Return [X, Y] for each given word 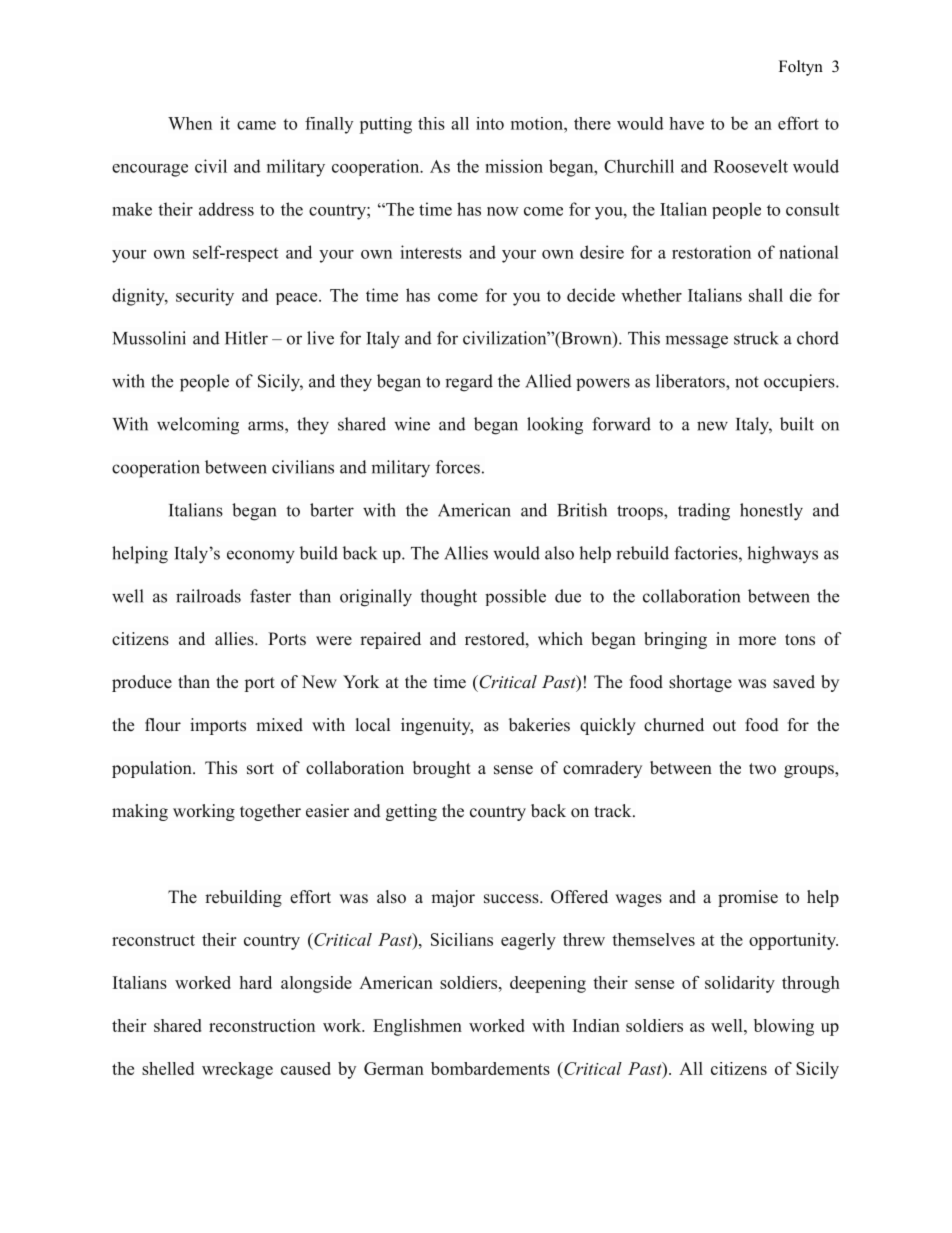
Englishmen [417, 1027]
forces [458, 467]
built [797, 424]
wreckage [237, 1070]
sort [260, 769]
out [724, 726]
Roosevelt [751, 166]
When [190, 123]
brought [442, 769]
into [490, 123]
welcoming [198, 426]
